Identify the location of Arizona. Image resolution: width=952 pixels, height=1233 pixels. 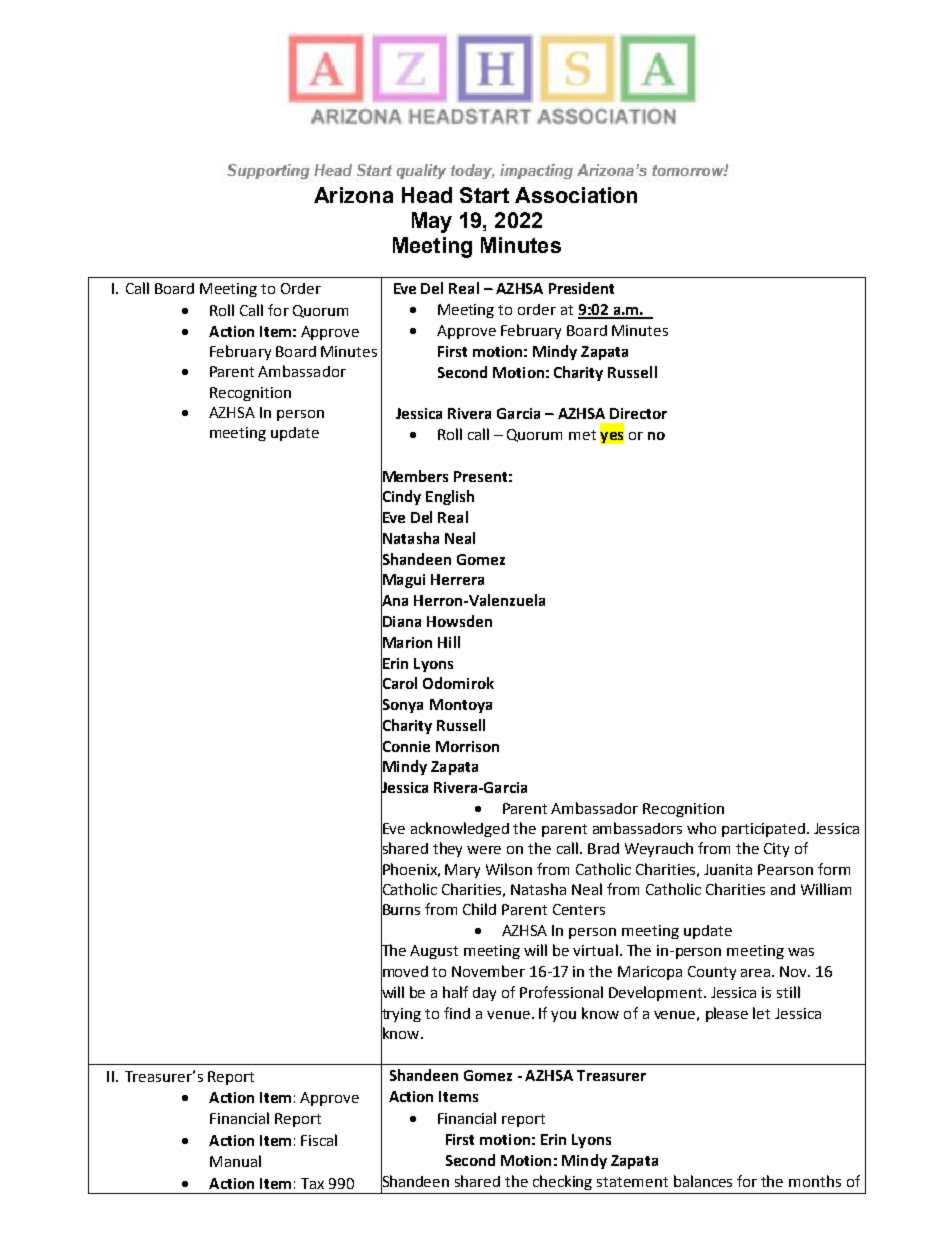
(353, 195).
